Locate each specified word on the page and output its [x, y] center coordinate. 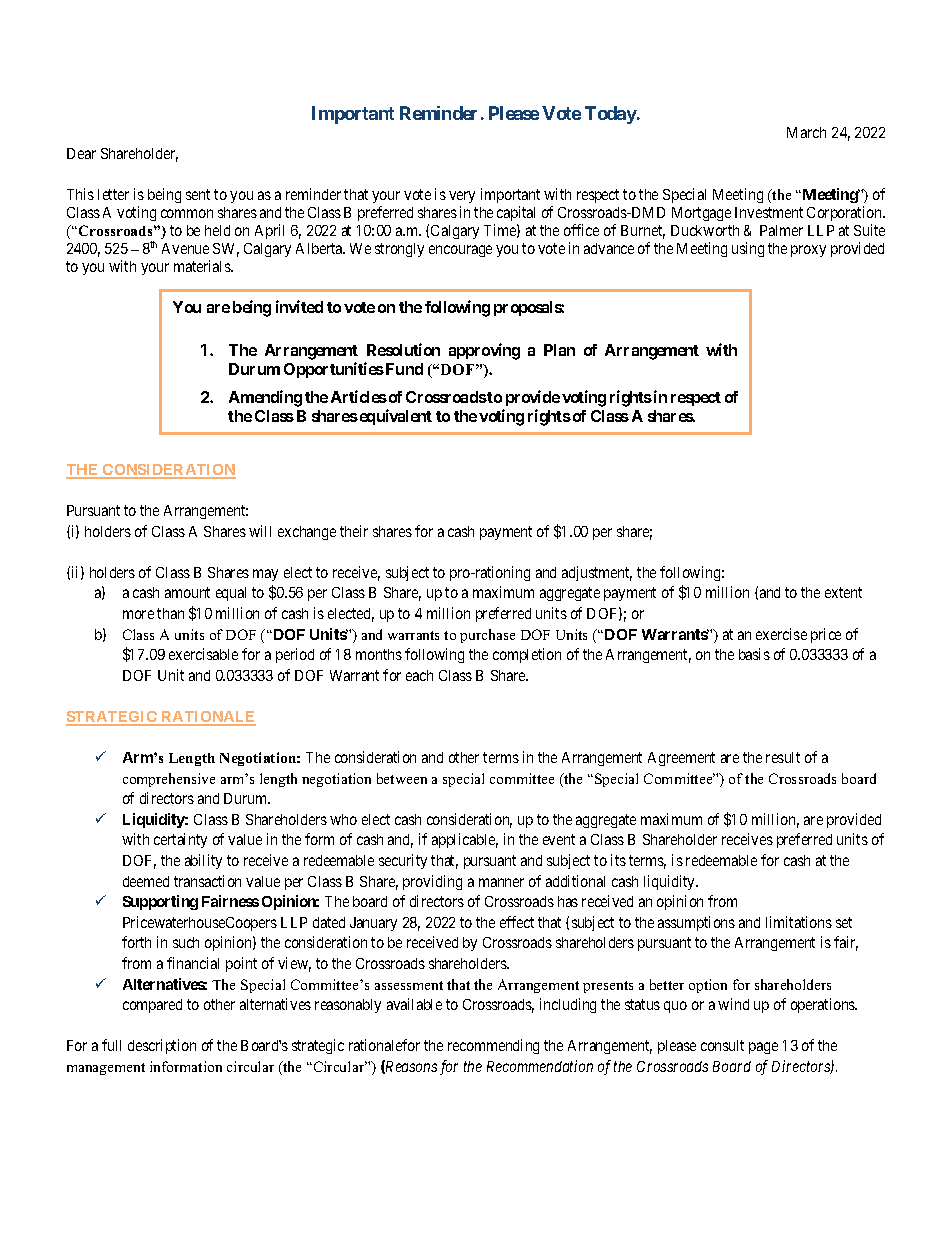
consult [722, 1045]
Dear [81, 153]
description [162, 1046]
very [462, 197]
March [806, 132]
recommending [493, 1046]
